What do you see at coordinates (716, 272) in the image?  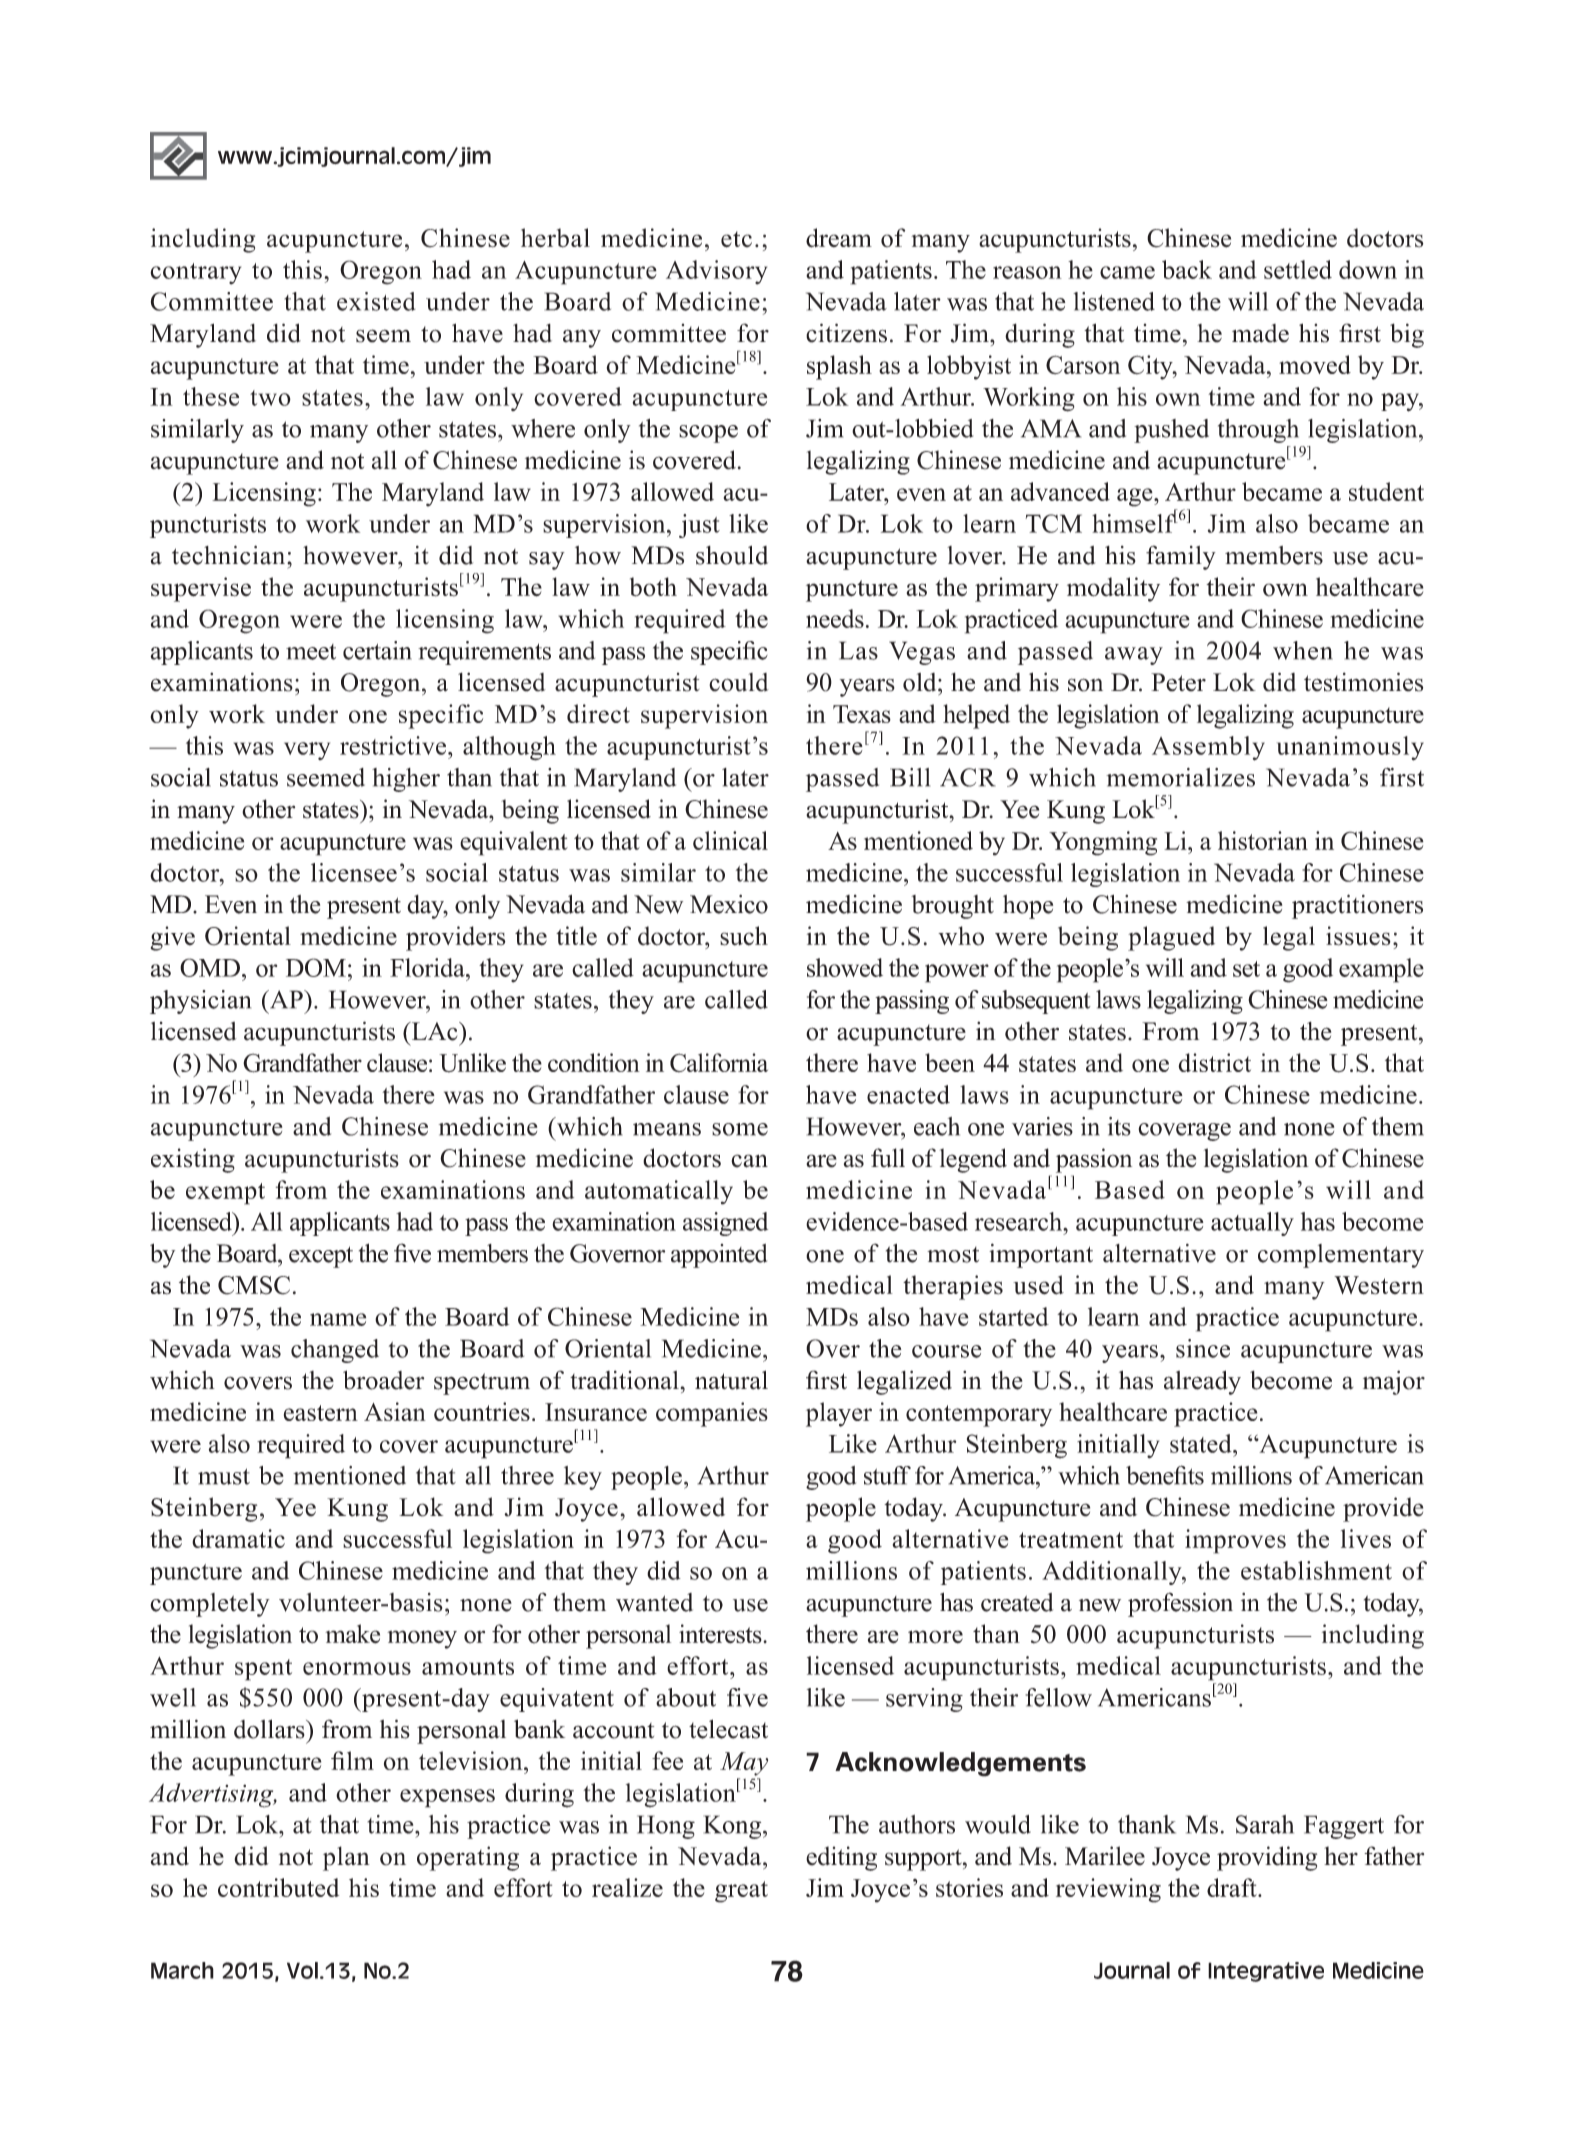 I see `Advisory` at bounding box center [716, 272].
